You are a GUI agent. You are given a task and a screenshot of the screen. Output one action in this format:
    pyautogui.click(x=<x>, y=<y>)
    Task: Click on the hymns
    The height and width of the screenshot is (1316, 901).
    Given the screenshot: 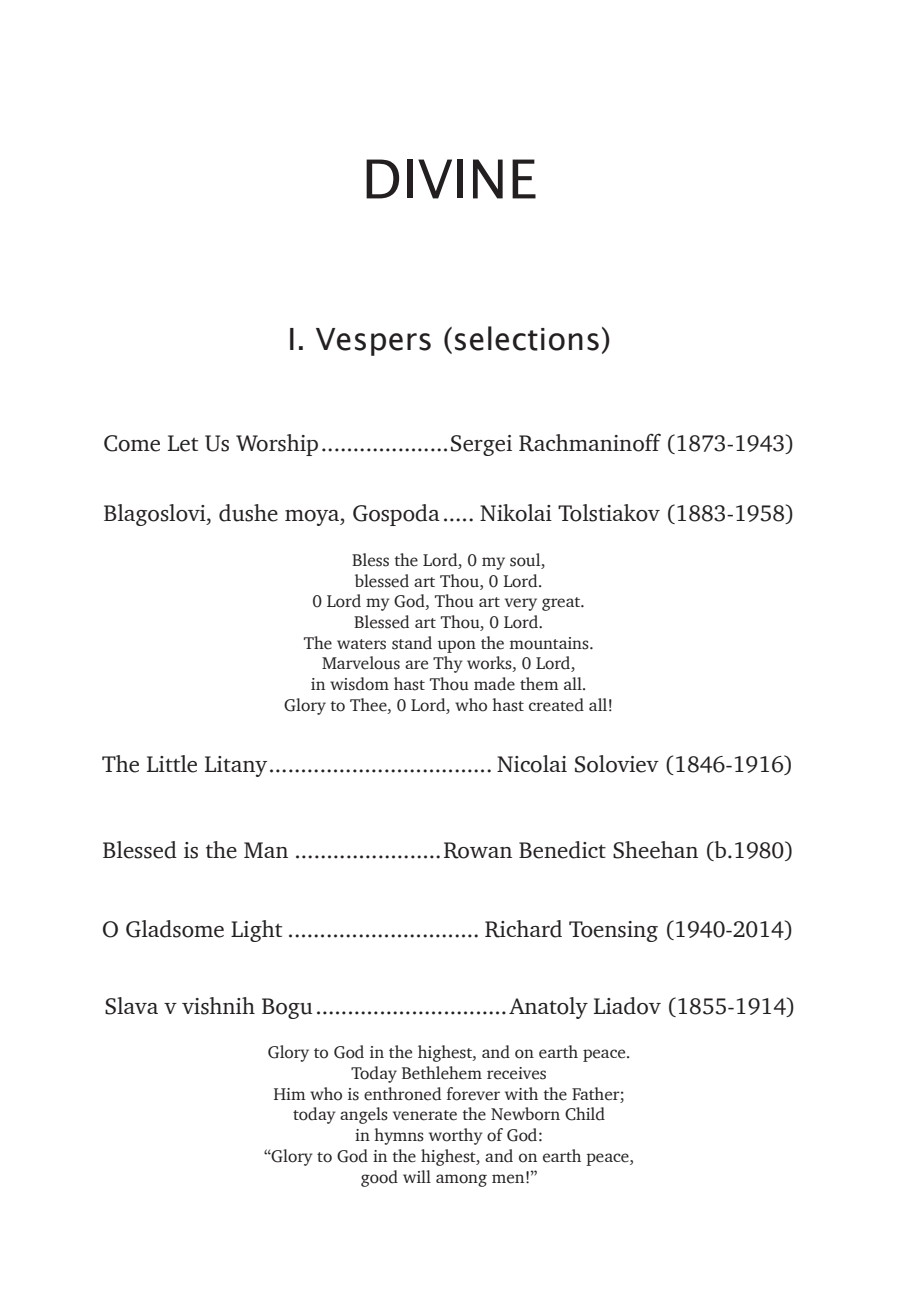 What is the action you would take?
    pyautogui.click(x=399, y=1136)
